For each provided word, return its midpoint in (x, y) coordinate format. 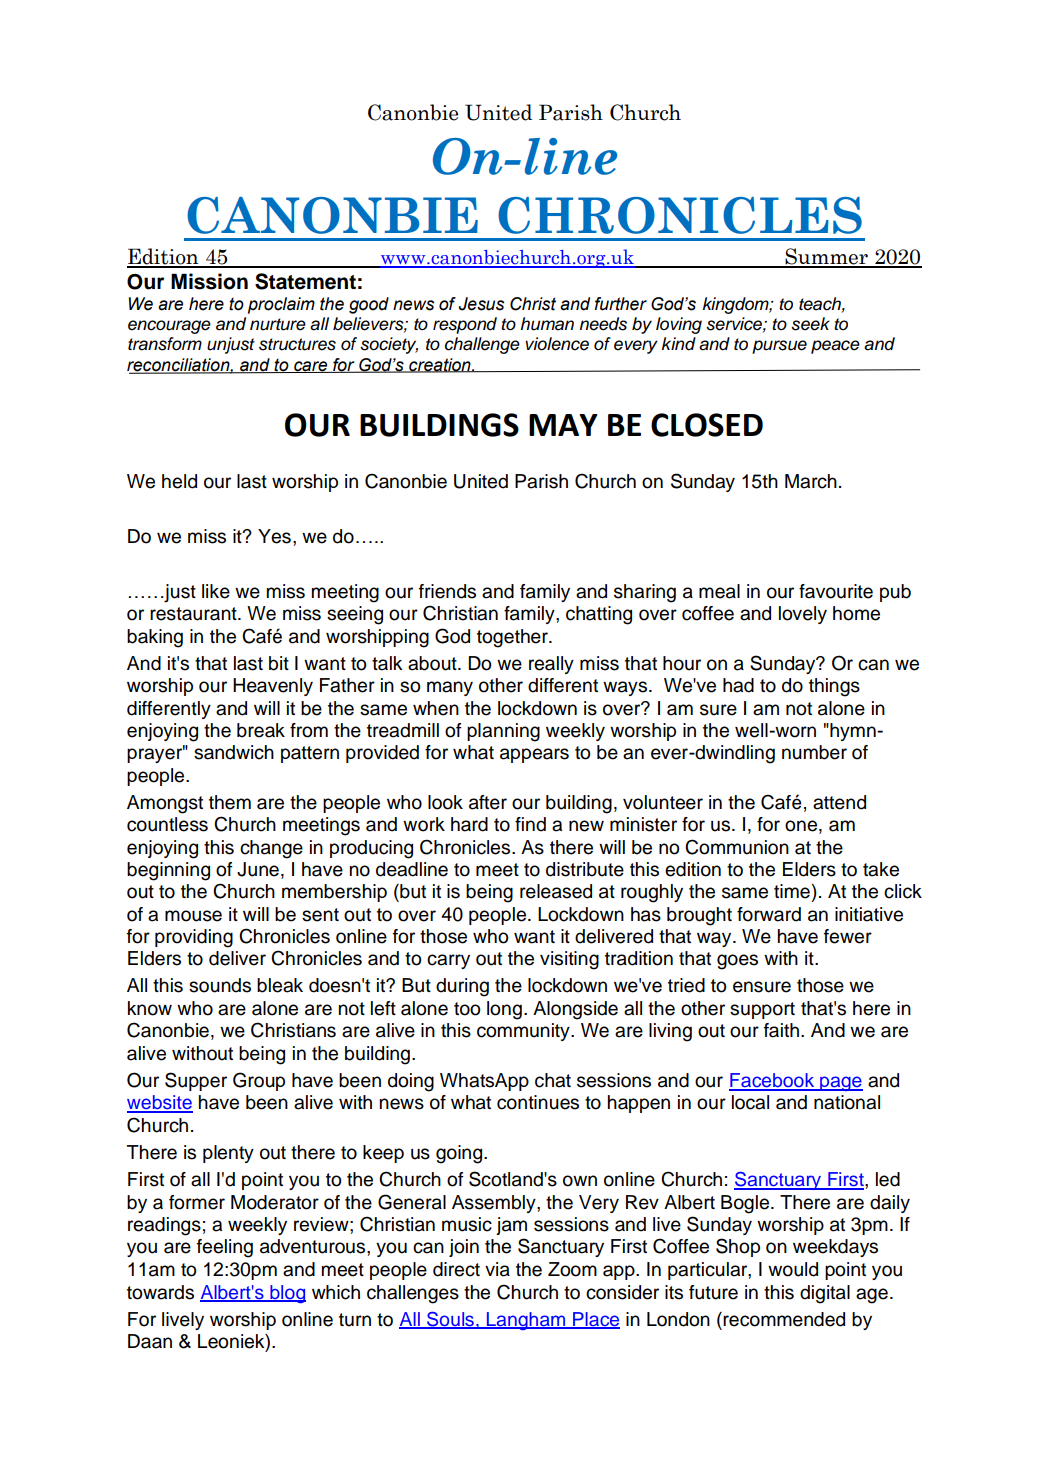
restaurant (194, 614)
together (513, 638)
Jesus (481, 304)
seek (810, 324)
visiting (569, 960)
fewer (848, 936)
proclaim (281, 305)
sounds (220, 985)
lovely (803, 615)
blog (287, 1294)
